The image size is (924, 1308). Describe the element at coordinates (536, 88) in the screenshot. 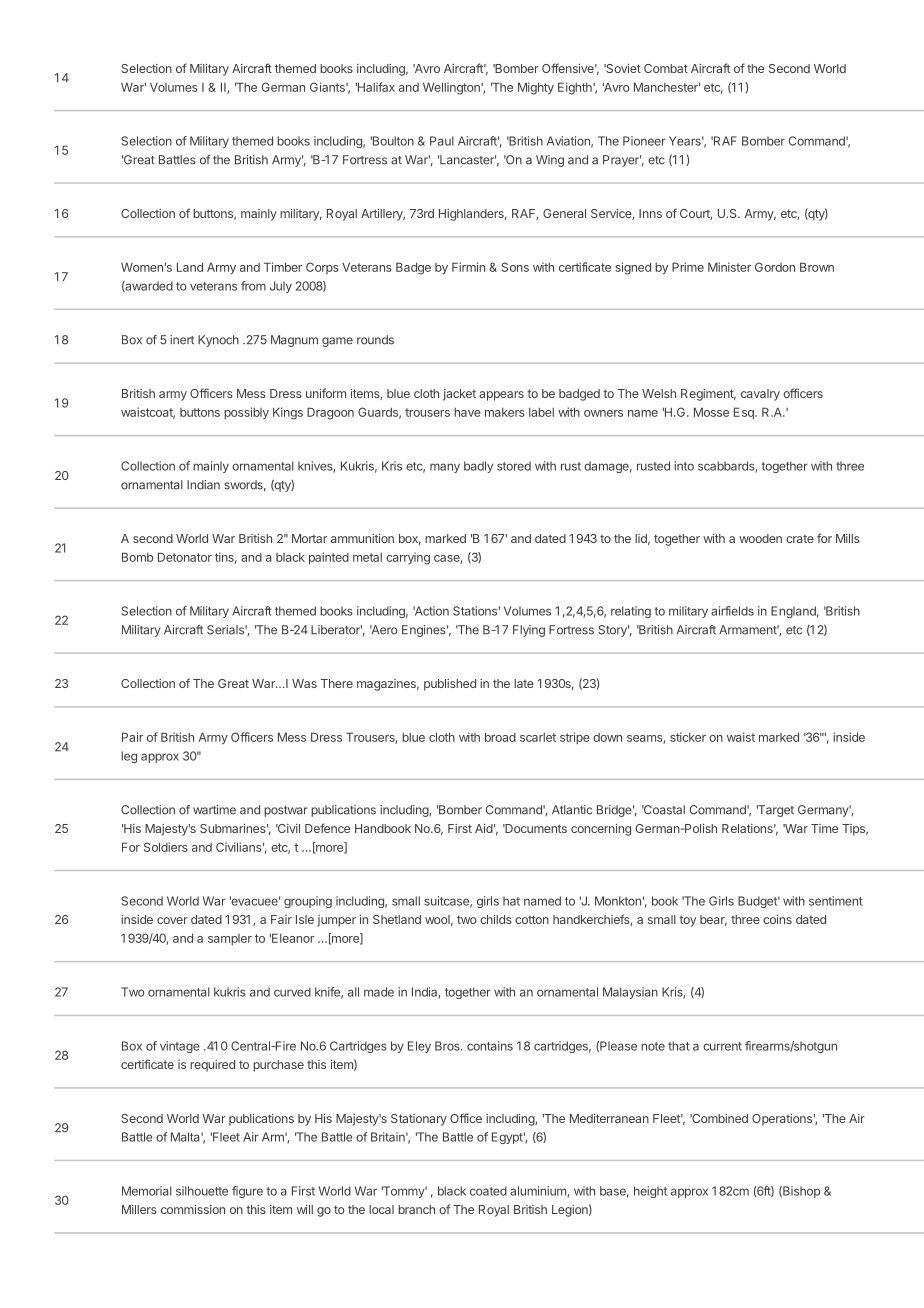

I see `Mighty` at that location.
